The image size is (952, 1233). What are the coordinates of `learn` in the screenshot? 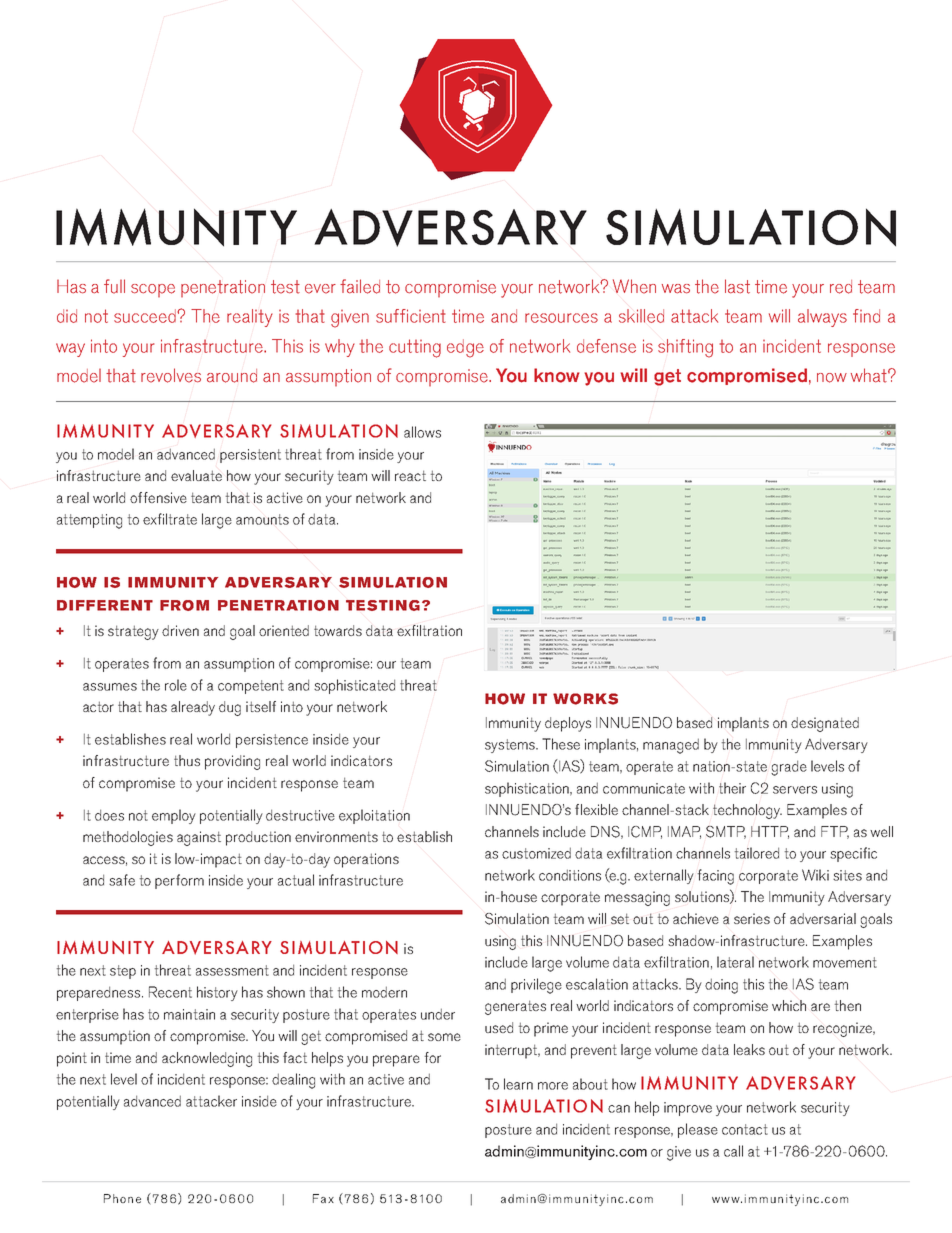 It's located at (518, 1084).
